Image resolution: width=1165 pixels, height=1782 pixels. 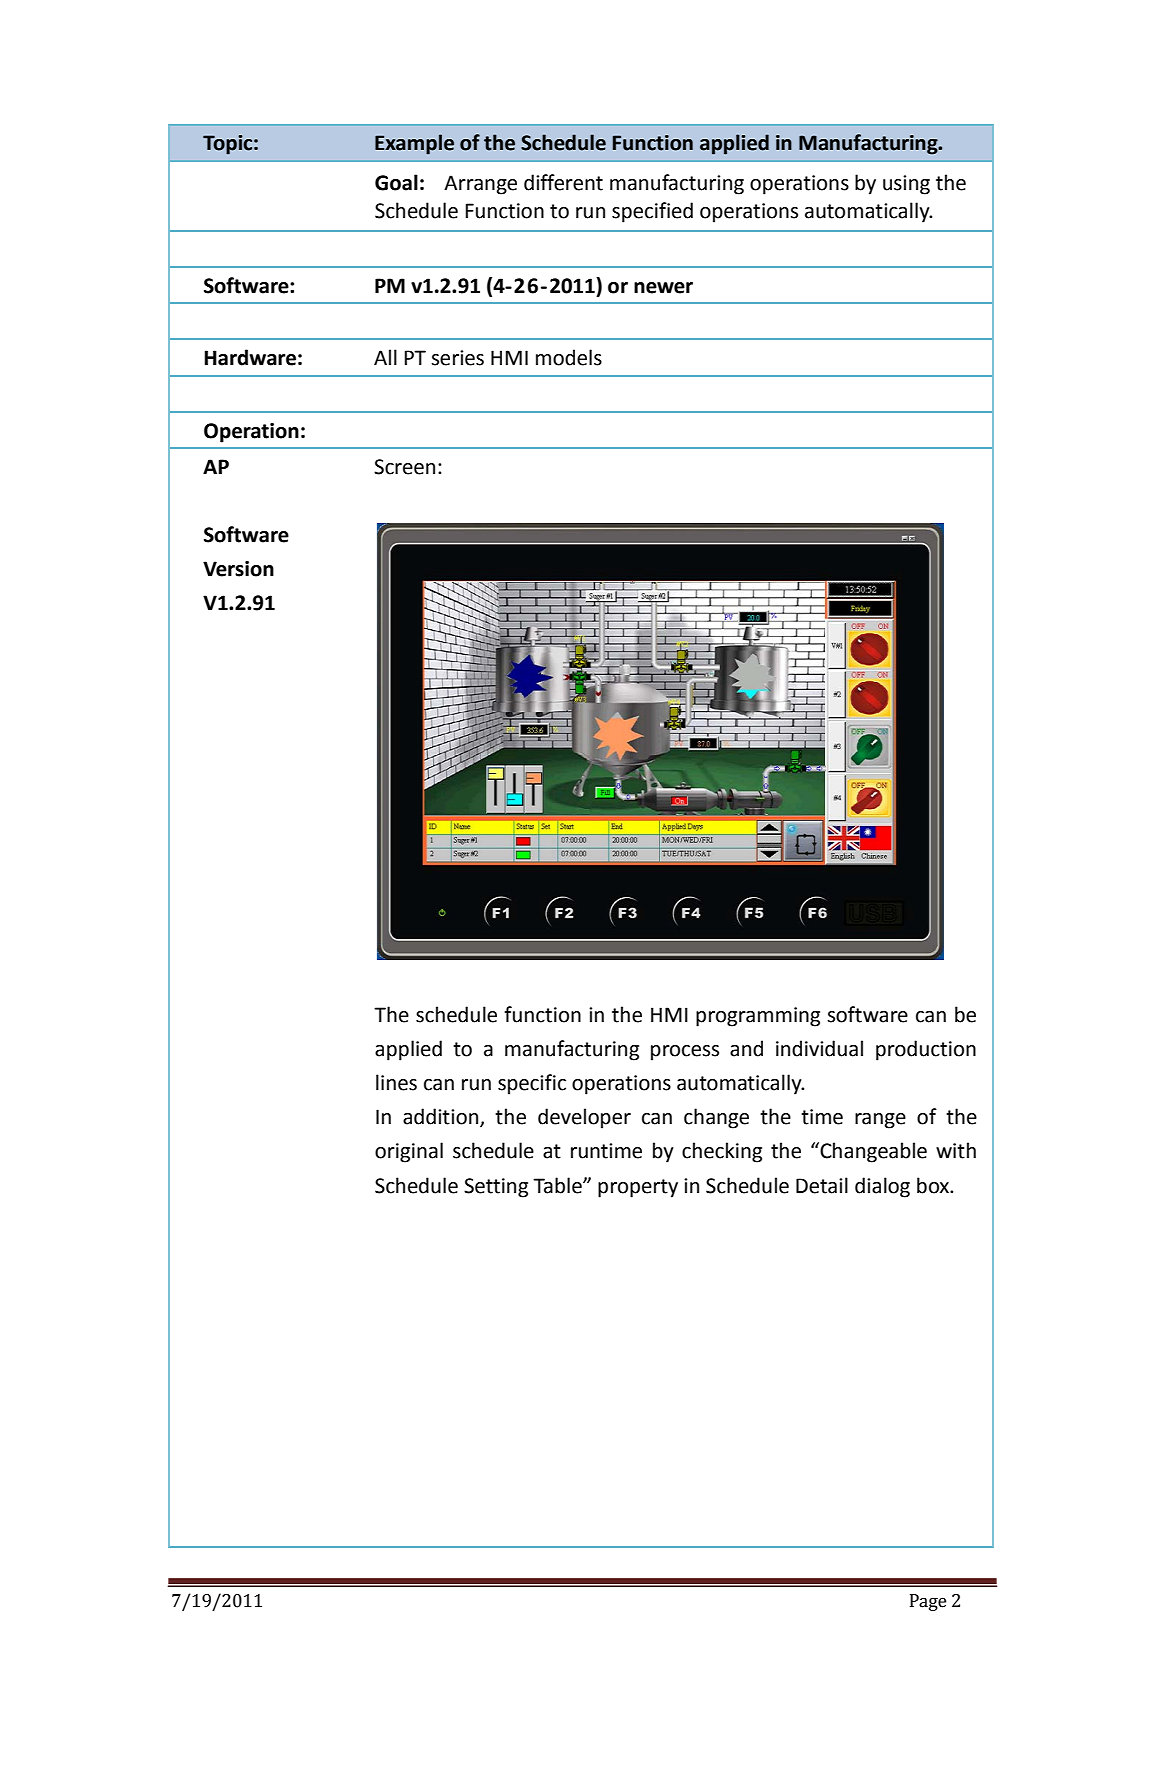 What do you see at coordinates (396, 1082) in the screenshot?
I see `lines` at bounding box center [396, 1082].
